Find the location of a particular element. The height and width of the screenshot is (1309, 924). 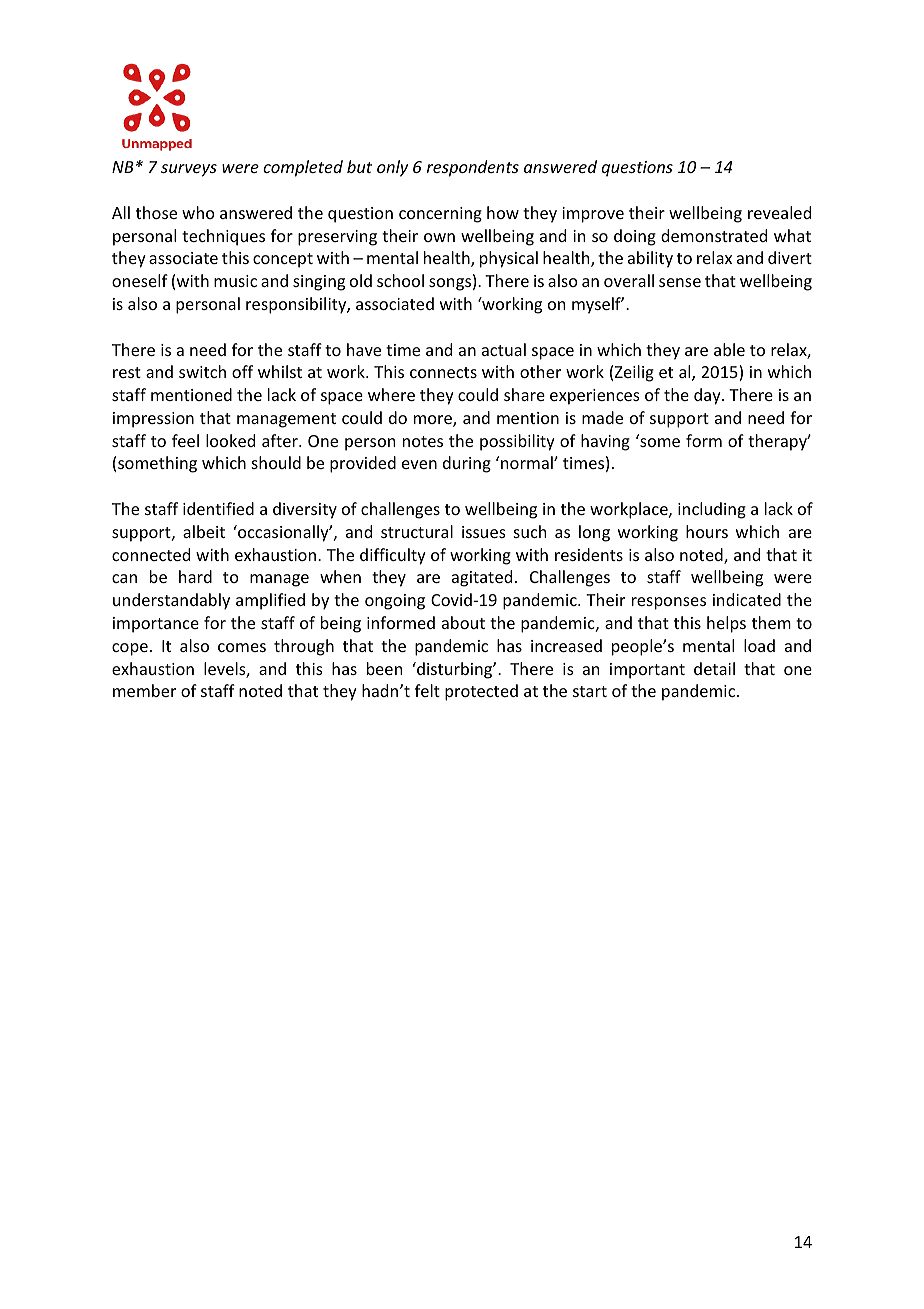

agitated is located at coordinates (482, 578).
